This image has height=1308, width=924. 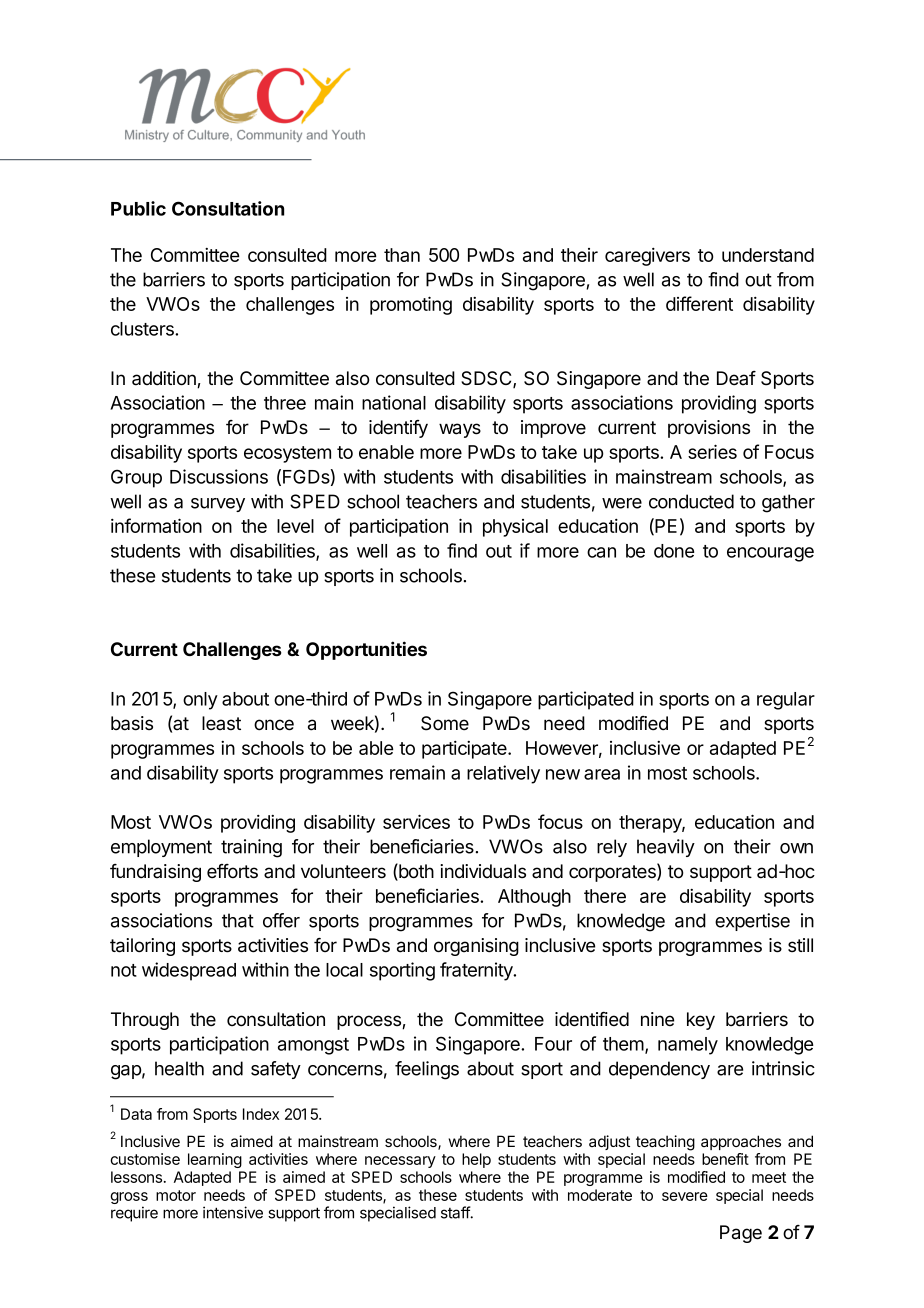 I want to click on intensive, so click(x=233, y=1212).
